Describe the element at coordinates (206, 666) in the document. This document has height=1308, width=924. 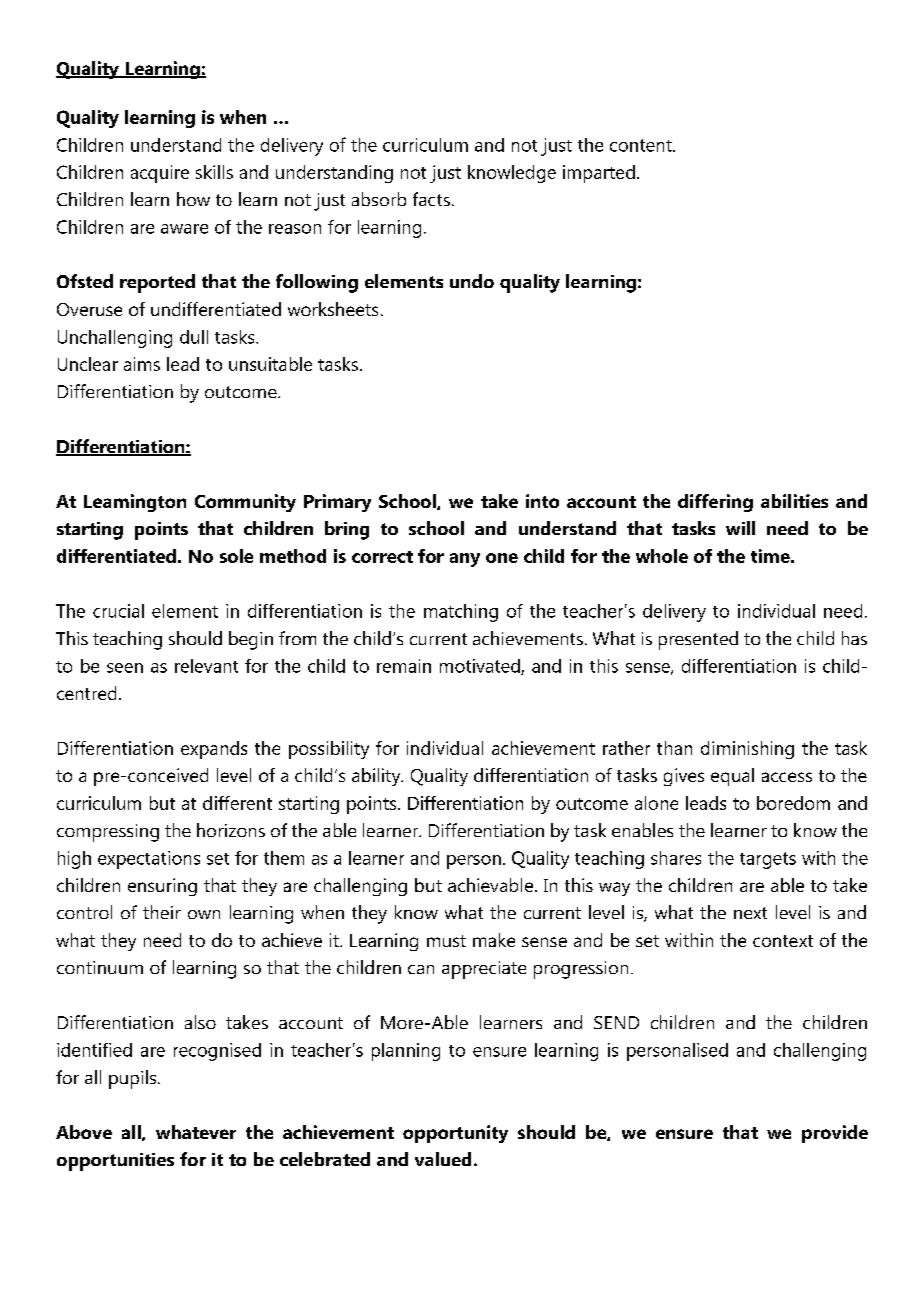
I see `relevant` at that location.
